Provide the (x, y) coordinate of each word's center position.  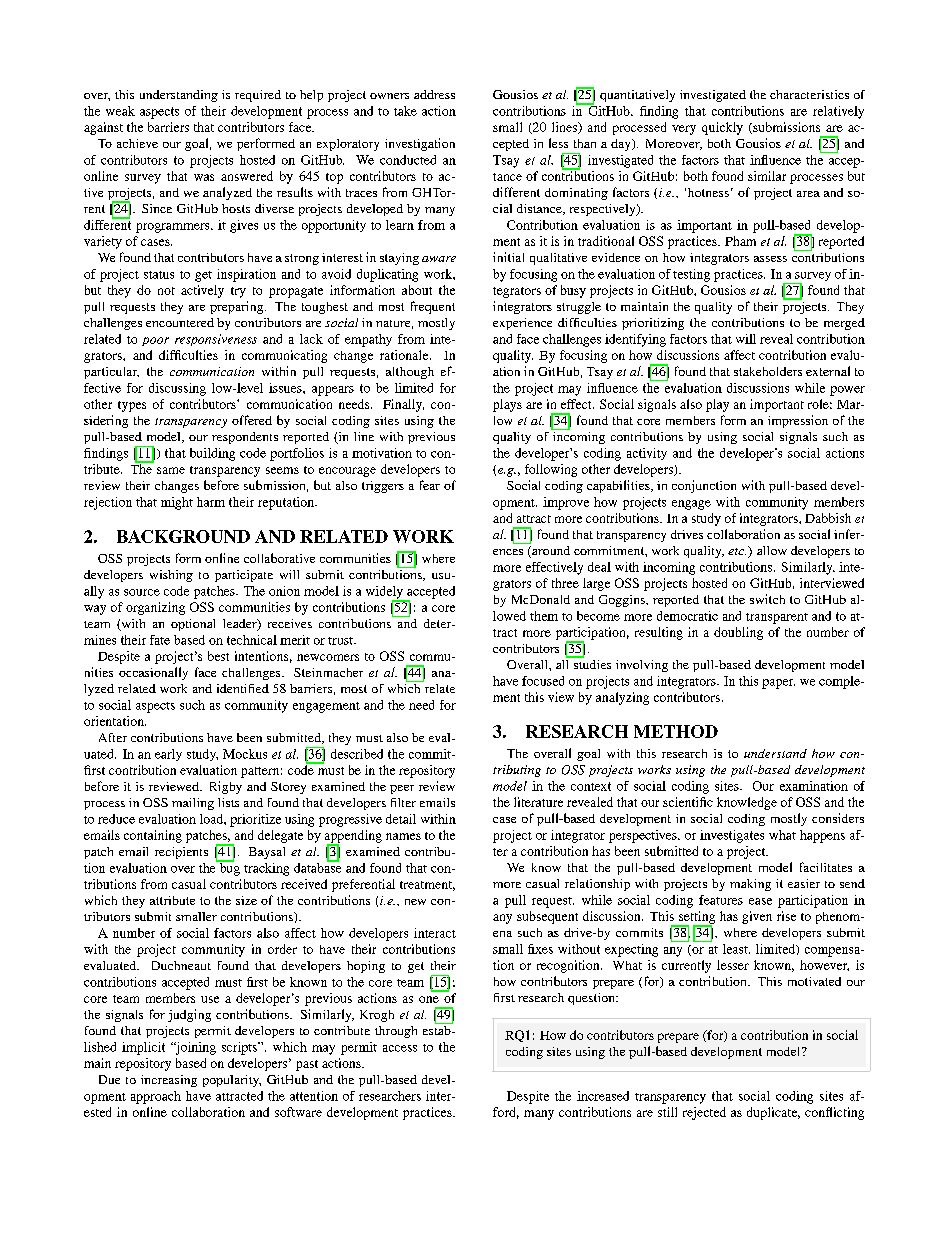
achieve (137, 143)
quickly (722, 128)
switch (767, 599)
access (400, 1048)
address (434, 94)
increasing (169, 1081)
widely (385, 593)
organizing (155, 608)
